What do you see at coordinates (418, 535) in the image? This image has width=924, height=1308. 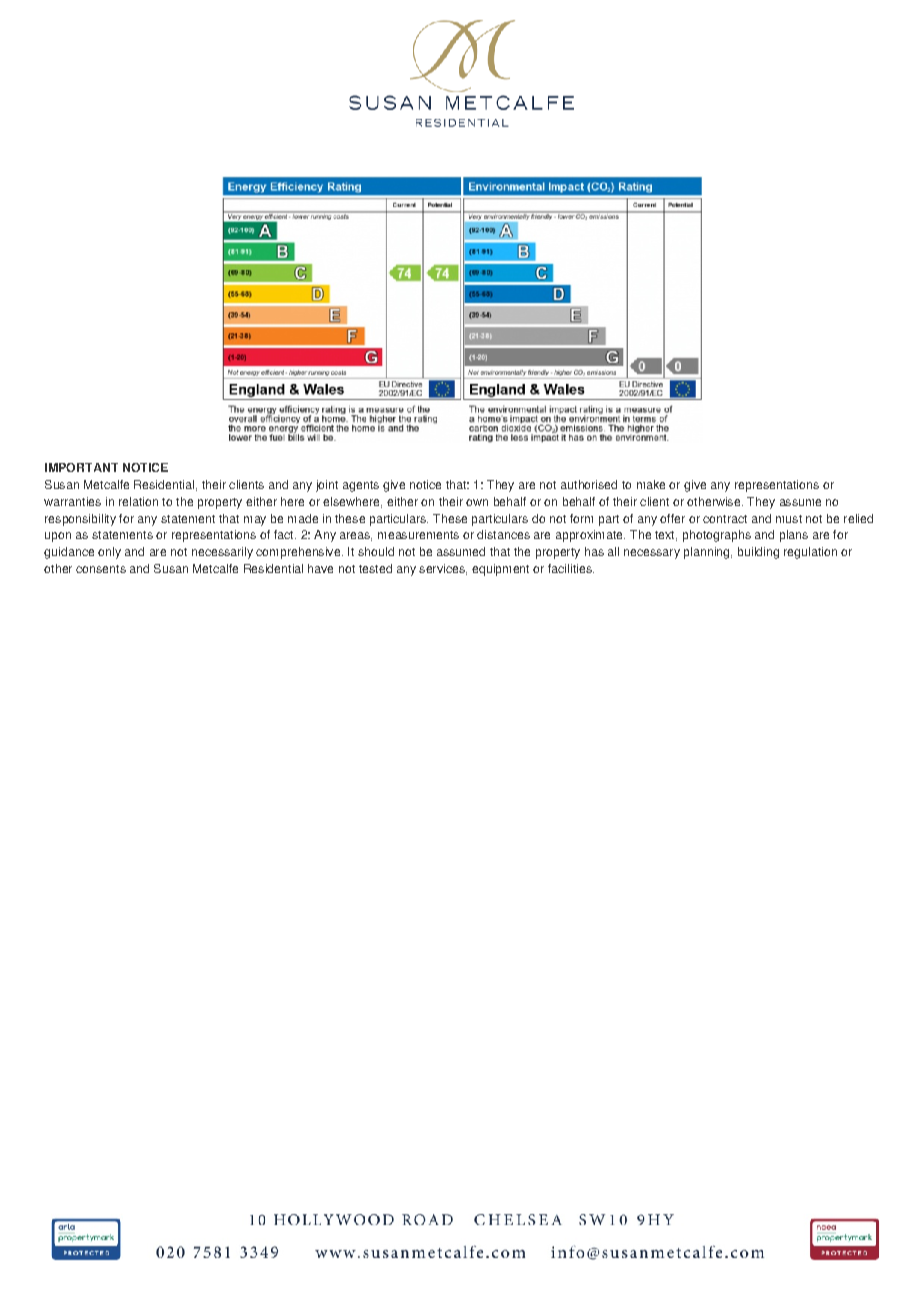 I see `measurements` at bounding box center [418, 535].
